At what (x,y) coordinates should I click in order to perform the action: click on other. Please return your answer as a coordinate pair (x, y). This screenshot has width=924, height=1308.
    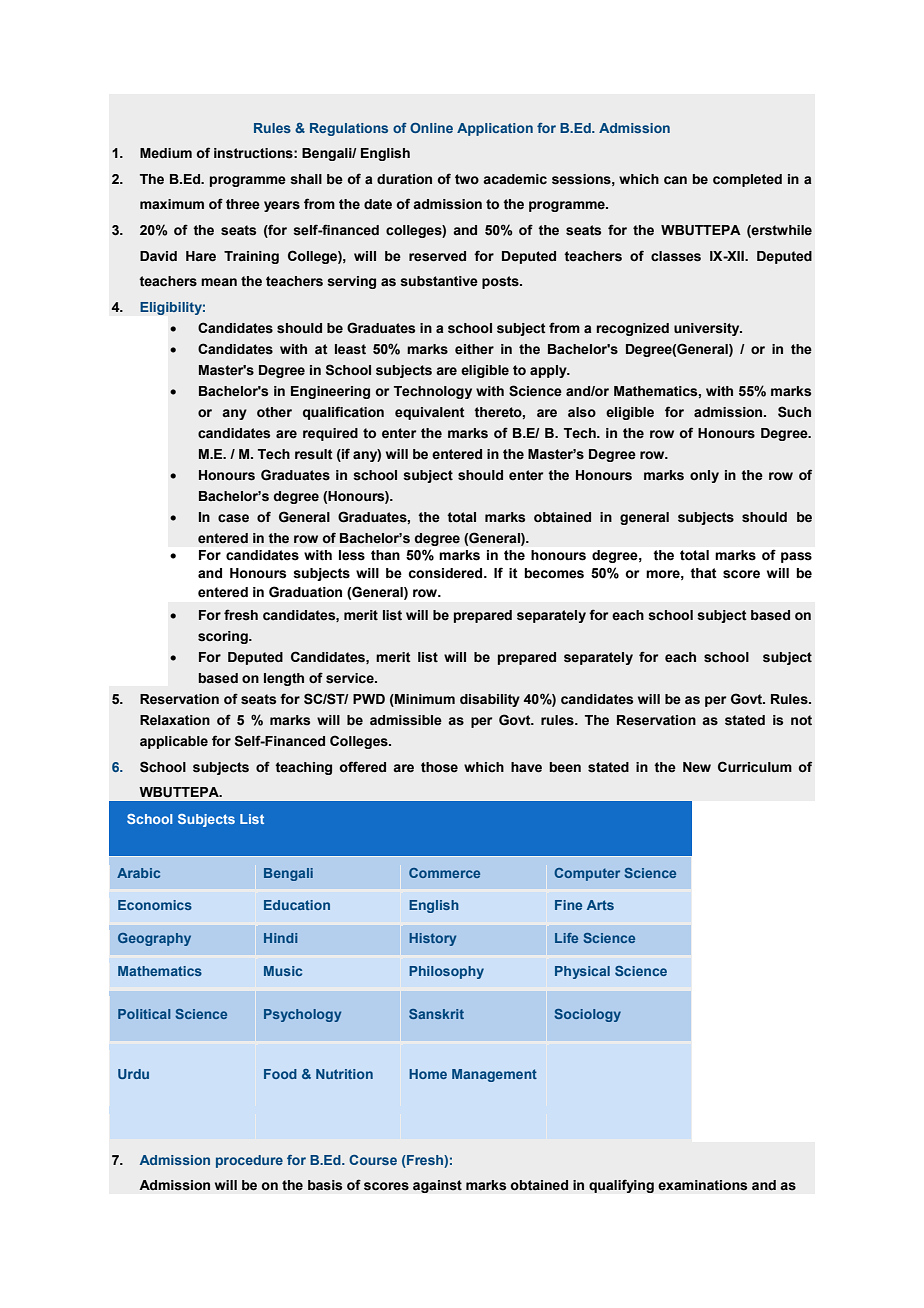
    Looking at the image, I should click on (274, 412).
